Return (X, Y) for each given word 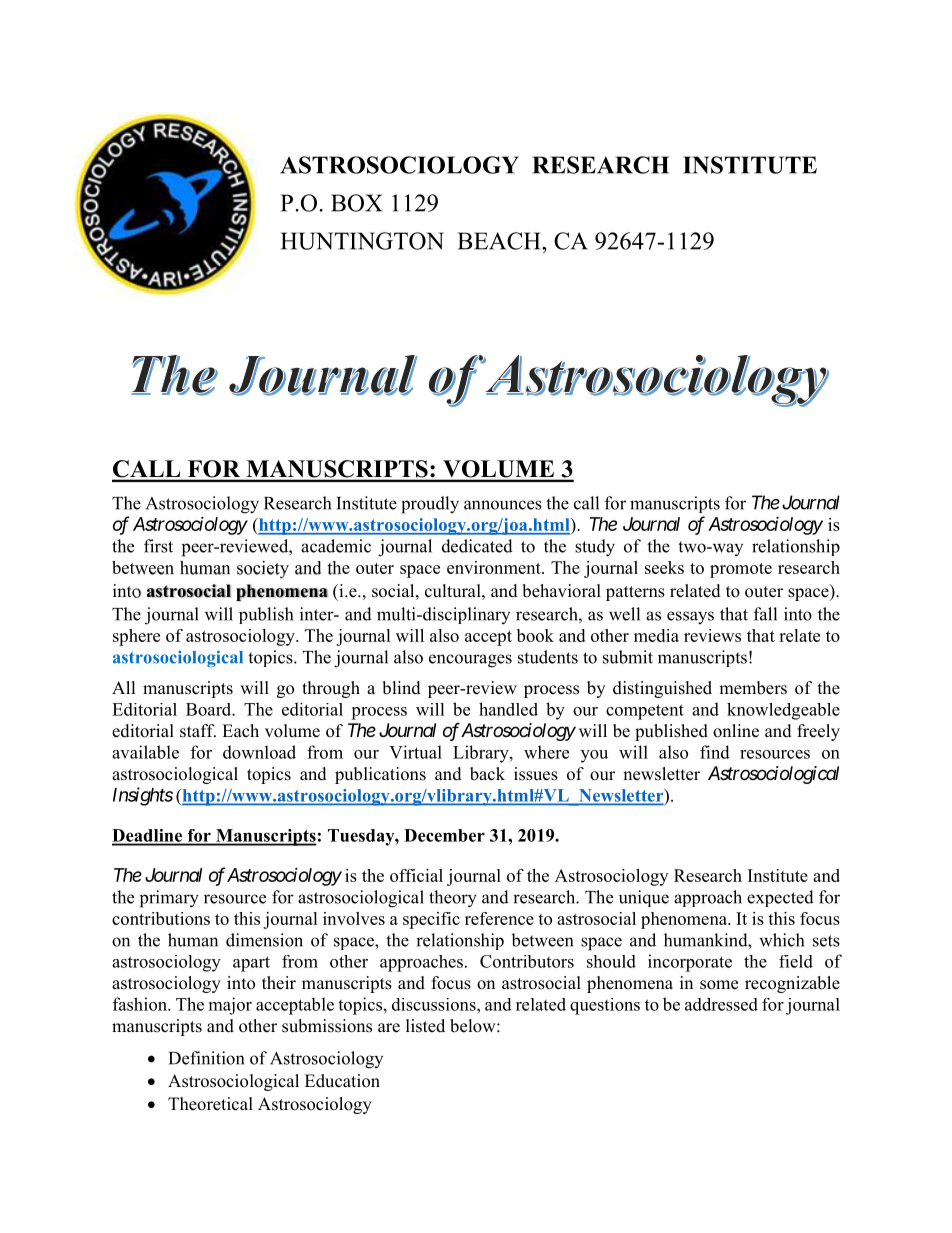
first (158, 546)
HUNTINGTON (362, 241)
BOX (356, 203)
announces (503, 505)
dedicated (477, 546)
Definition (206, 1058)
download (259, 752)
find (715, 752)
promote (741, 570)
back (487, 774)
